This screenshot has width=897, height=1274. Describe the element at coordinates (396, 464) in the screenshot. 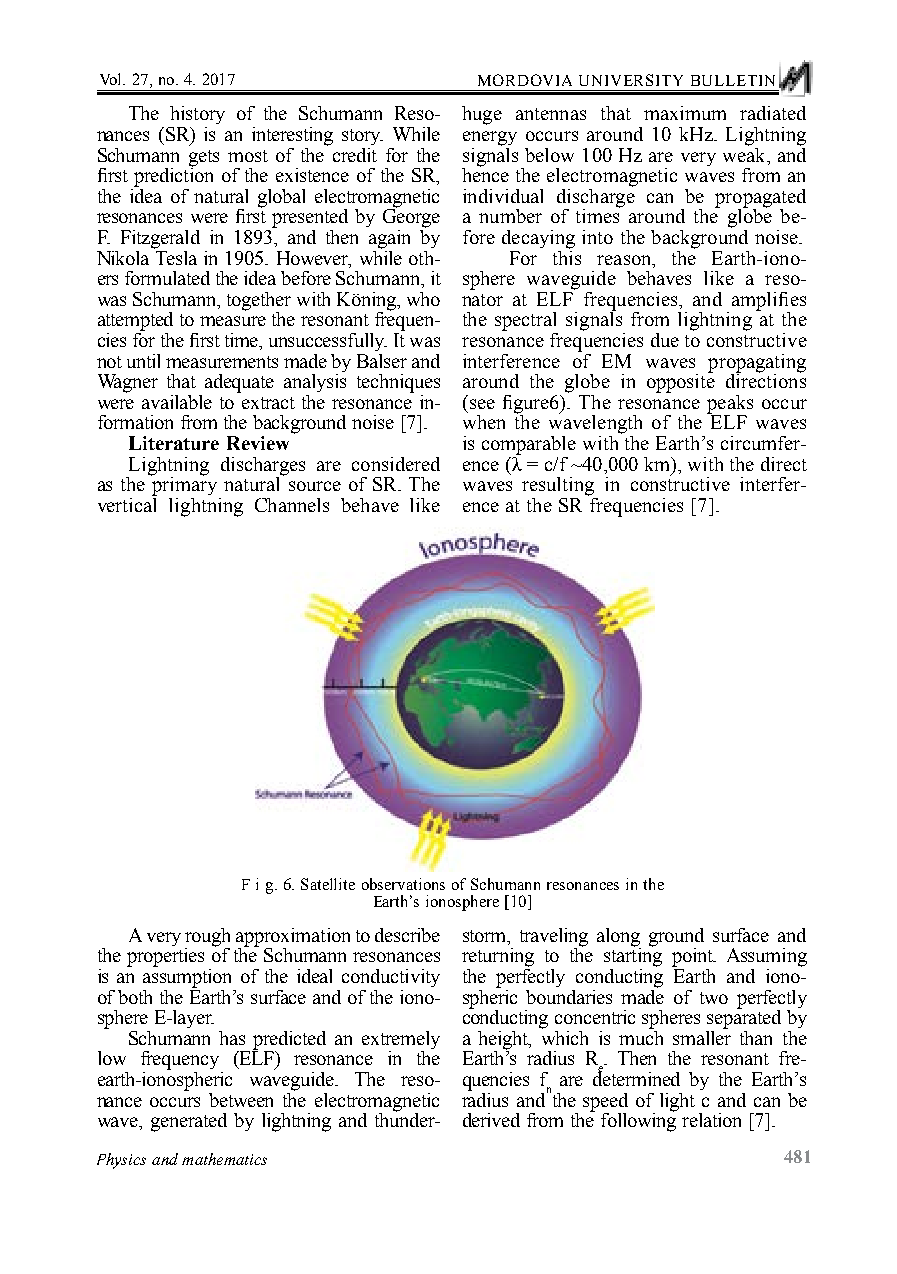

I see `considered` at that location.
